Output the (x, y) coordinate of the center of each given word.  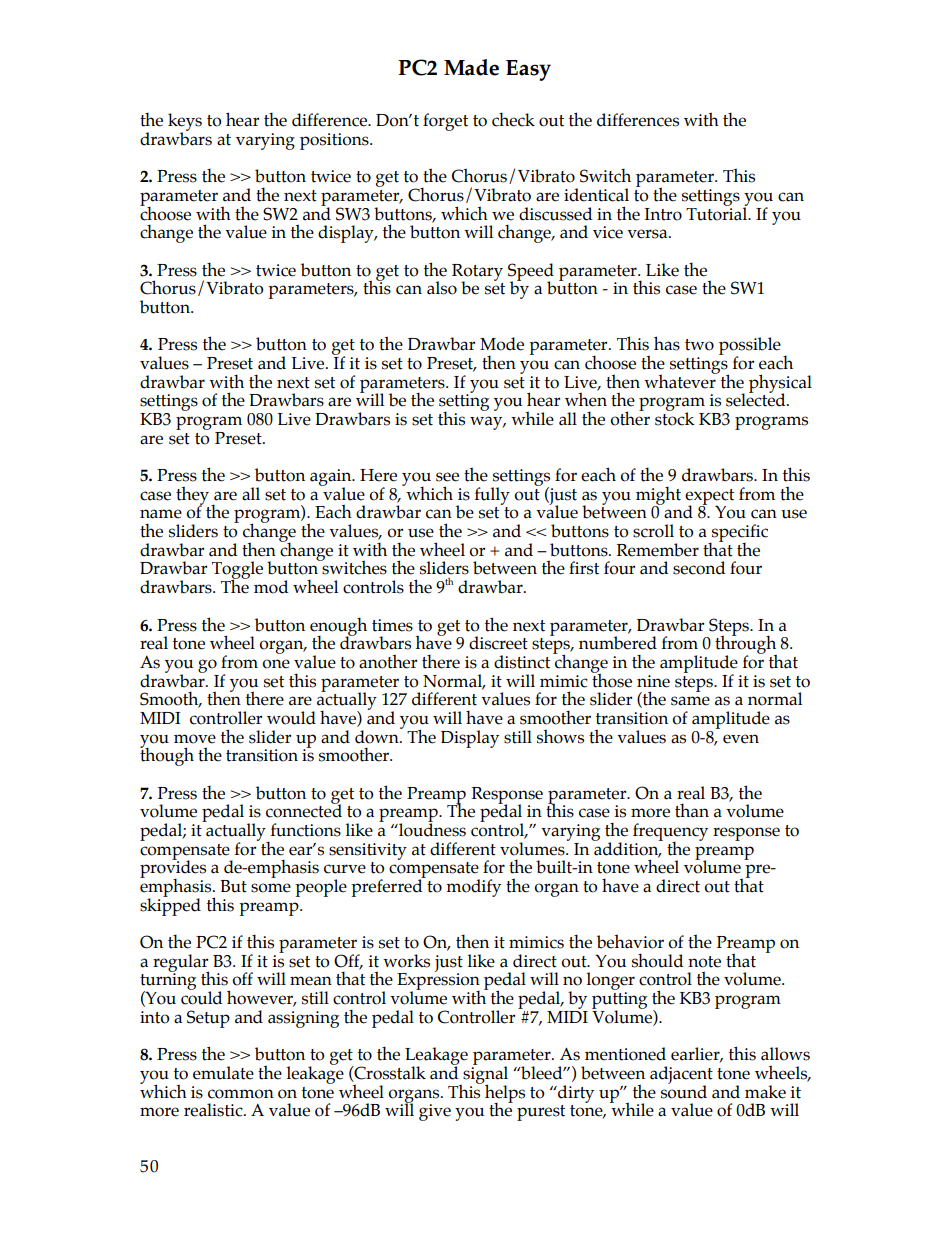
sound (684, 1091)
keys (185, 123)
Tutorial (718, 213)
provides (173, 869)
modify (473, 888)
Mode (502, 344)
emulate (223, 1073)
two (699, 345)
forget (445, 122)
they (194, 496)
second (699, 568)
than (692, 810)
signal (484, 1075)
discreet (498, 643)
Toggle (237, 571)
